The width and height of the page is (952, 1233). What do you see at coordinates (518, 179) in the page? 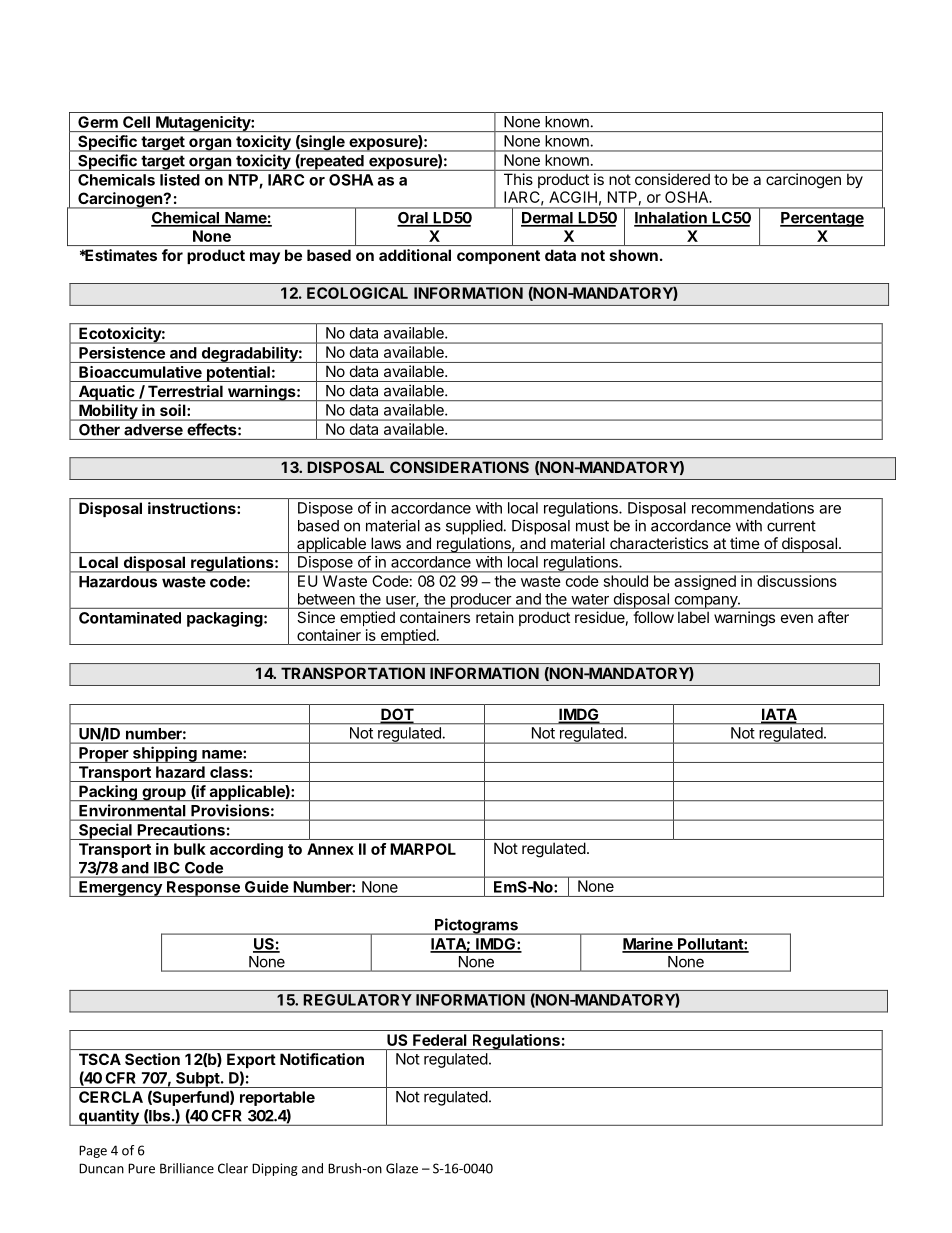
I see `This` at bounding box center [518, 179].
